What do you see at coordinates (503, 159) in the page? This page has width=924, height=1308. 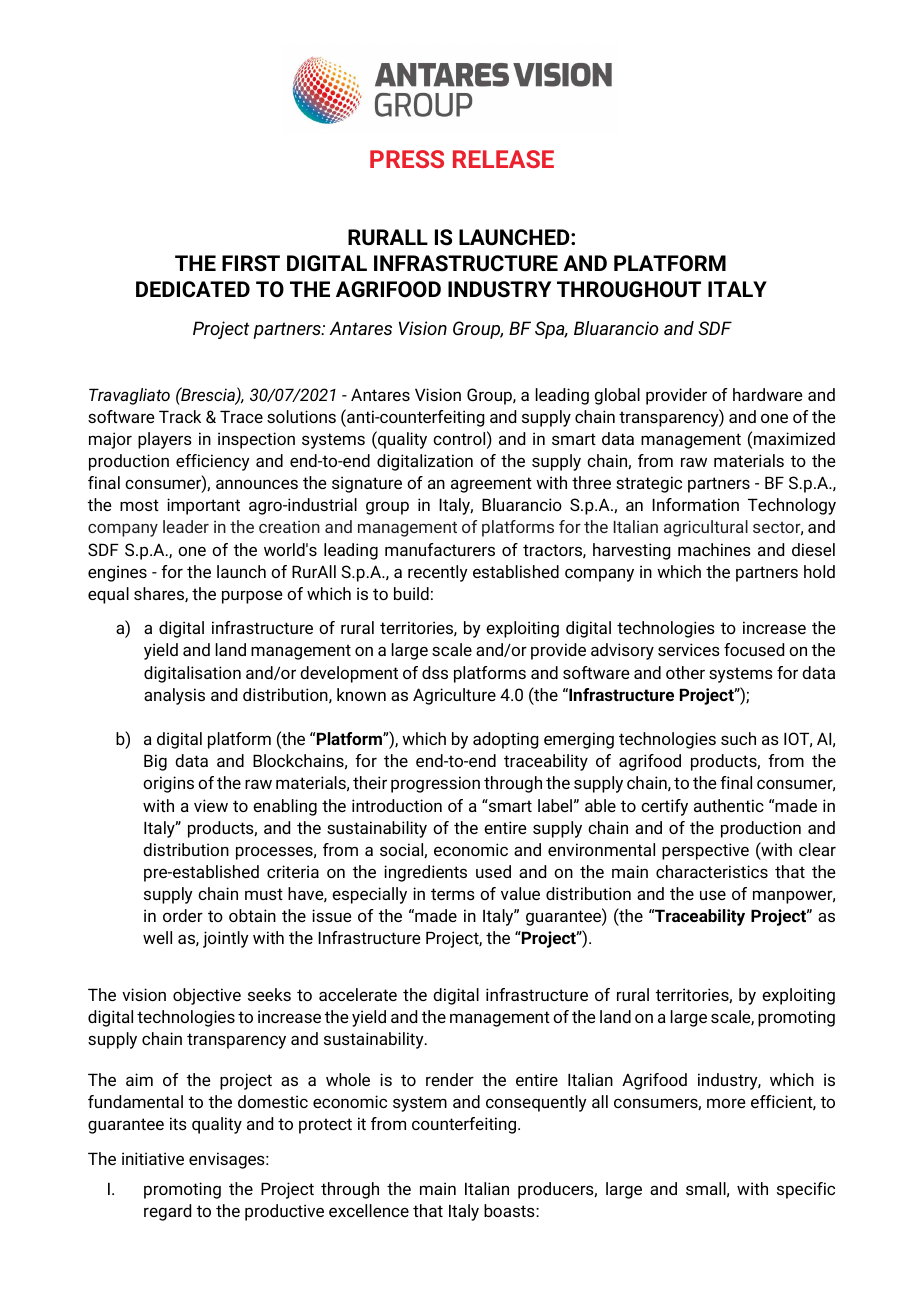 I see `RELEASE` at bounding box center [503, 159].
